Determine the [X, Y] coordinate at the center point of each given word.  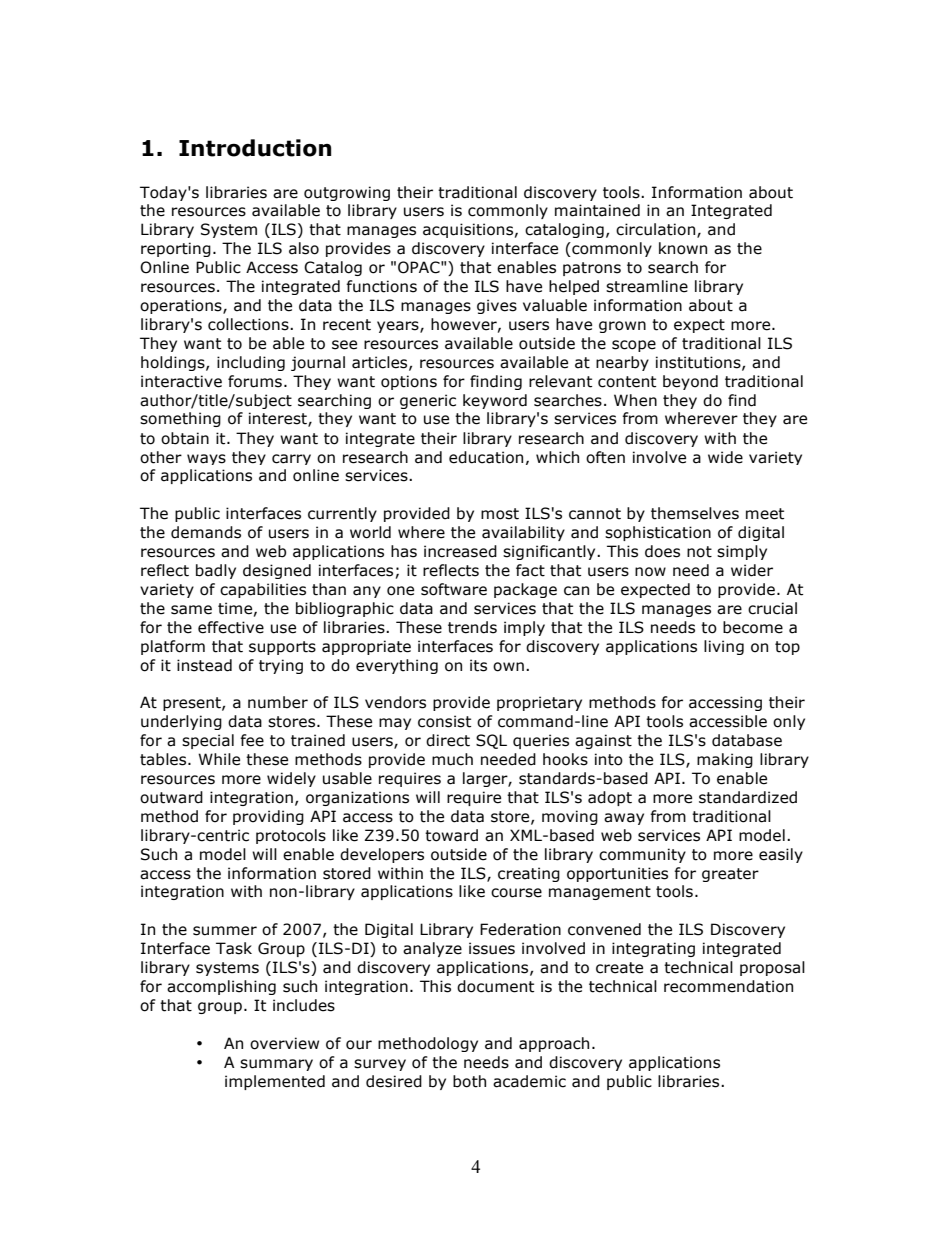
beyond [690, 382]
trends [472, 627]
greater [730, 875]
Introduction [255, 148]
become [753, 627]
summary [276, 1065]
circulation [655, 229]
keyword [495, 401]
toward [451, 835]
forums [255, 381]
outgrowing [347, 193]
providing [268, 817]
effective [231, 627]
